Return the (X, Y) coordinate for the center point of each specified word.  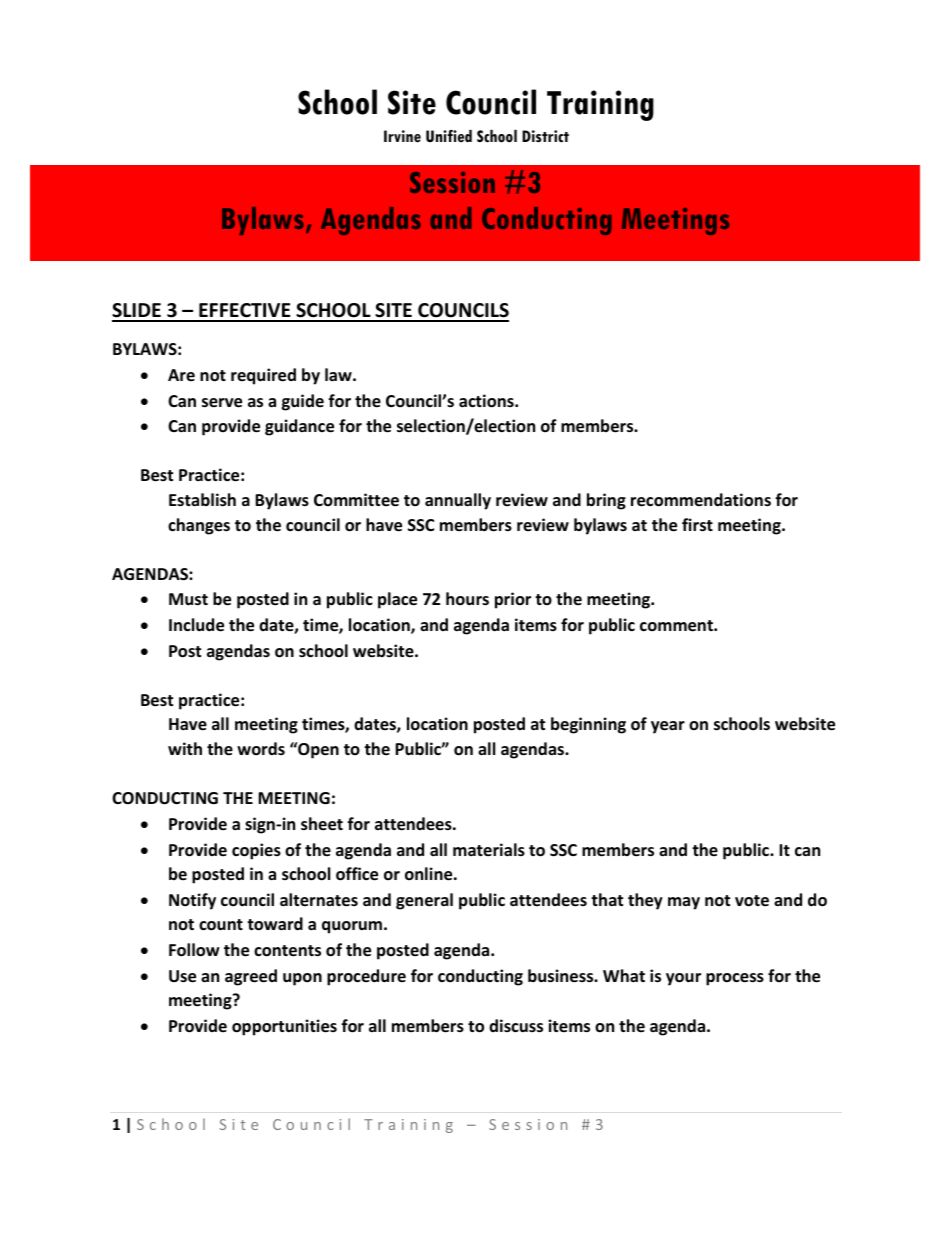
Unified (449, 136)
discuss (516, 1026)
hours (467, 599)
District (545, 136)
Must (188, 599)
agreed (251, 977)
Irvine (402, 136)
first (697, 525)
